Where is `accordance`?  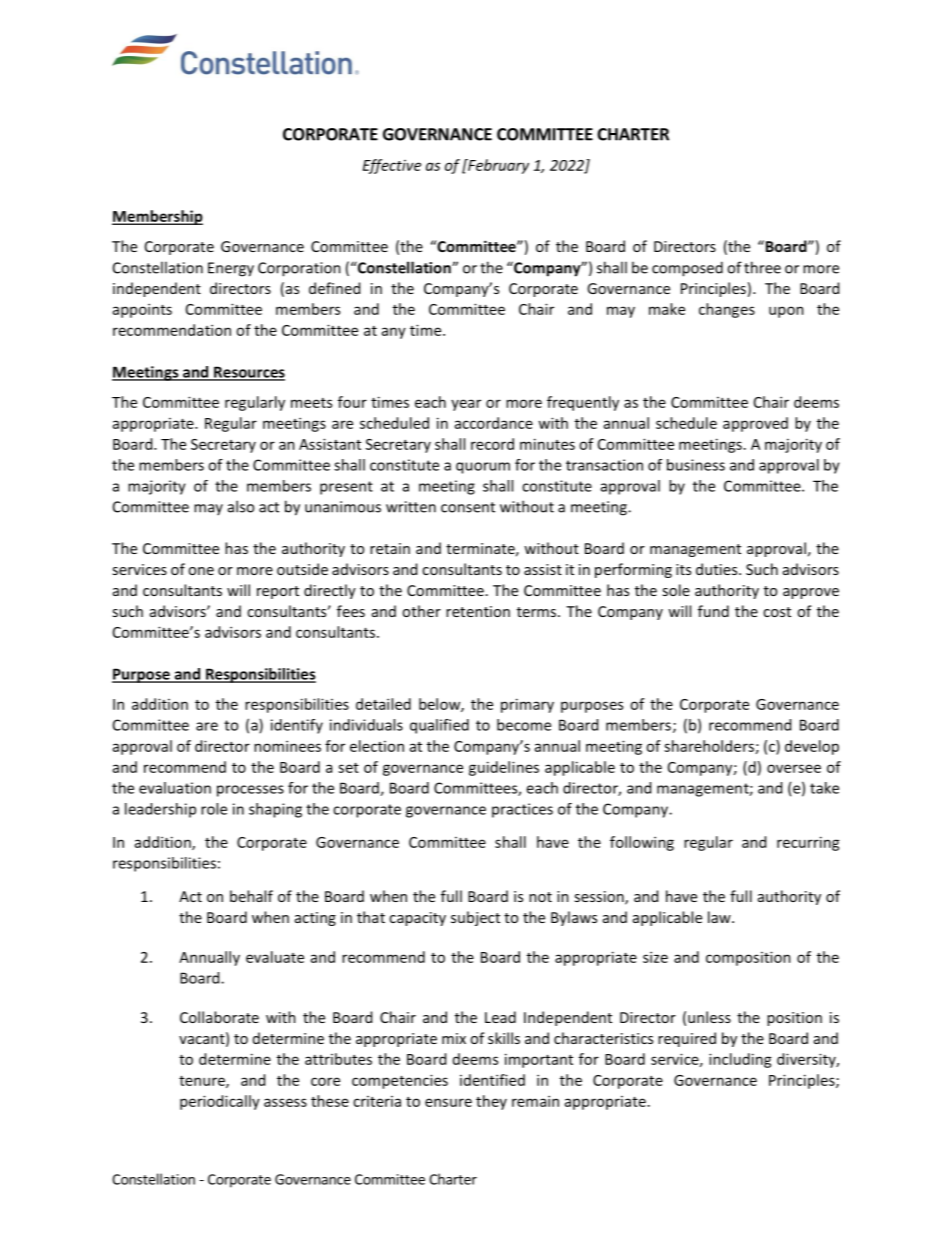 accordance is located at coordinates (494, 423).
